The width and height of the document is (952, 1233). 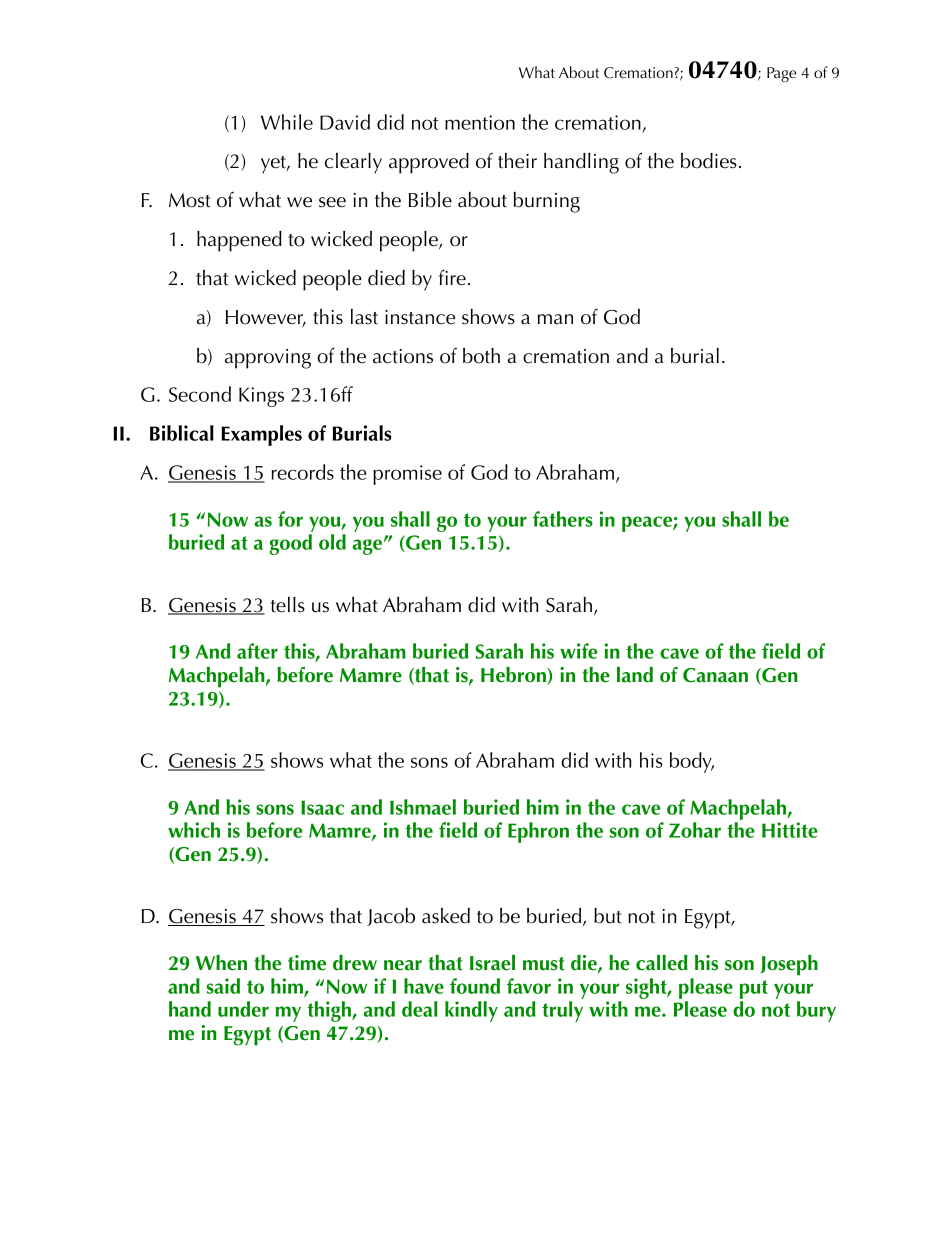 I want to click on said, so click(x=223, y=986).
